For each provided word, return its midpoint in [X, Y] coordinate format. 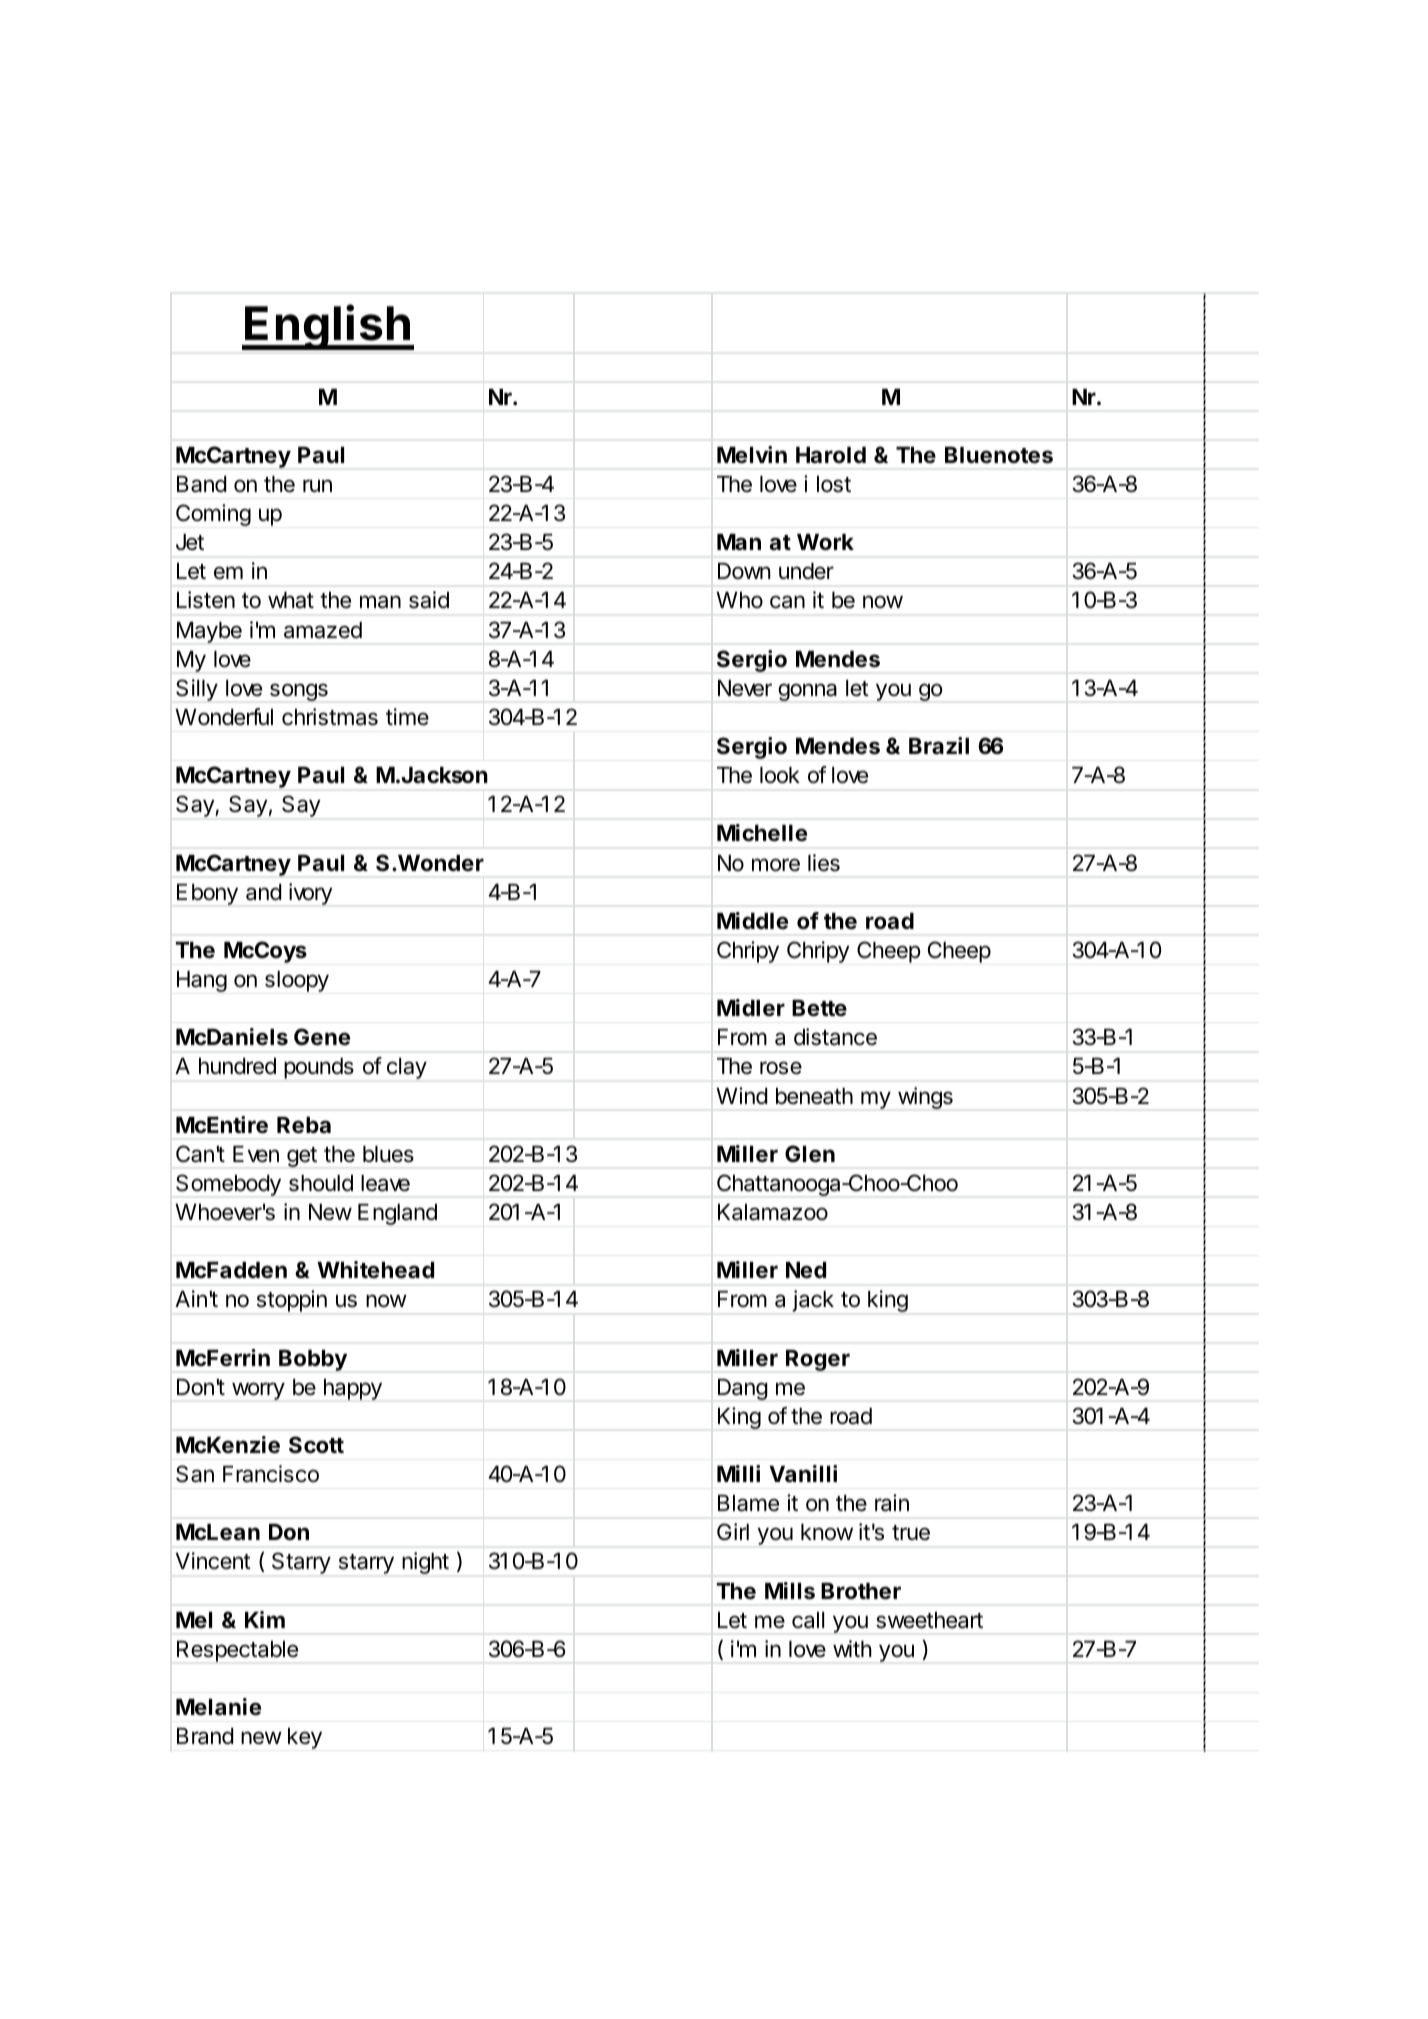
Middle [752, 921]
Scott [316, 1445]
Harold [831, 455]
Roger [818, 1360]
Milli [738, 1473]
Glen [810, 1154]
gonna [807, 692]
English [327, 327]
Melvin [752, 455]
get [302, 1157]
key [305, 1738]
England [397, 1214]
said [429, 600]
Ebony [207, 894]
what [291, 600]
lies [824, 863]
